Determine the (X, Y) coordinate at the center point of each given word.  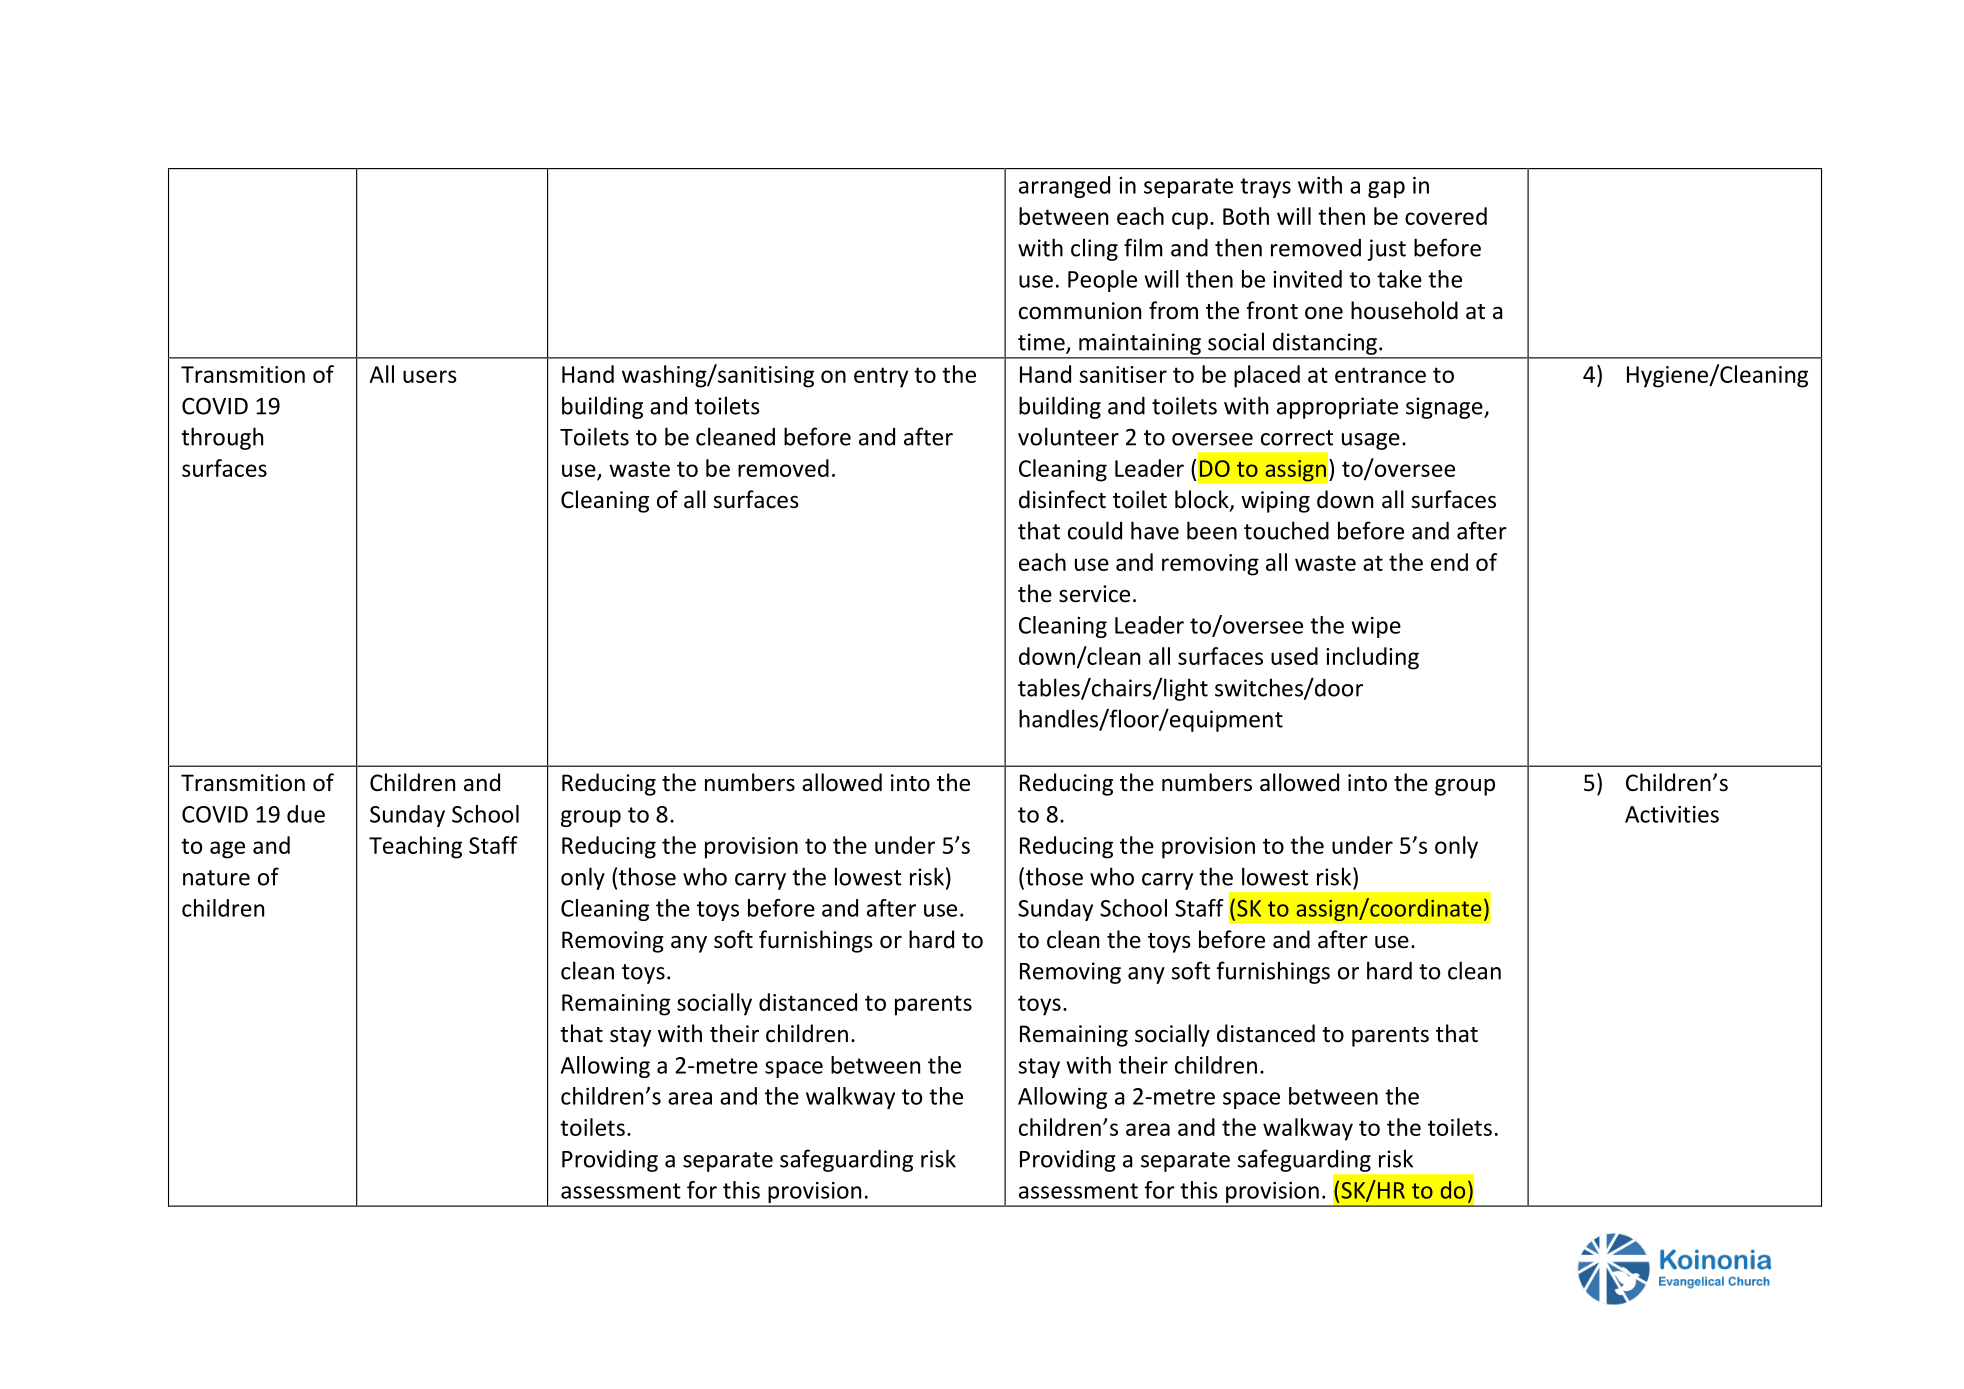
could (1095, 530)
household (1404, 310)
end (1449, 562)
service (1094, 594)
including (1372, 658)
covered (1446, 216)
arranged (1064, 187)
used (1294, 656)
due (306, 814)
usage (1371, 441)
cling (1094, 249)
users (430, 376)
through (222, 438)
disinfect (1062, 499)
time (1042, 343)
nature (216, 878)
